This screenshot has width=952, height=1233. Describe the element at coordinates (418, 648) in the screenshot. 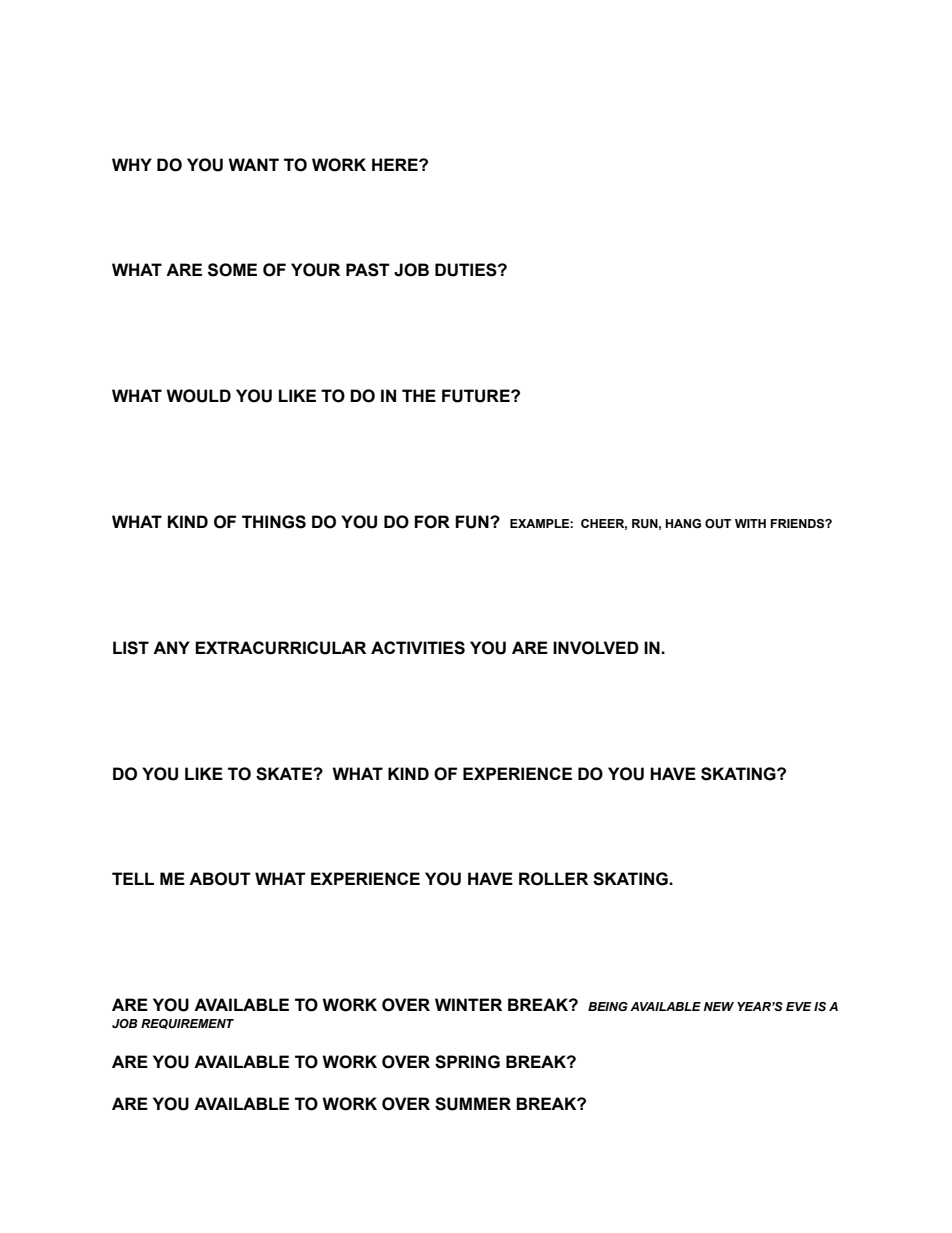

I see `ACTIVITIES` at that location.
